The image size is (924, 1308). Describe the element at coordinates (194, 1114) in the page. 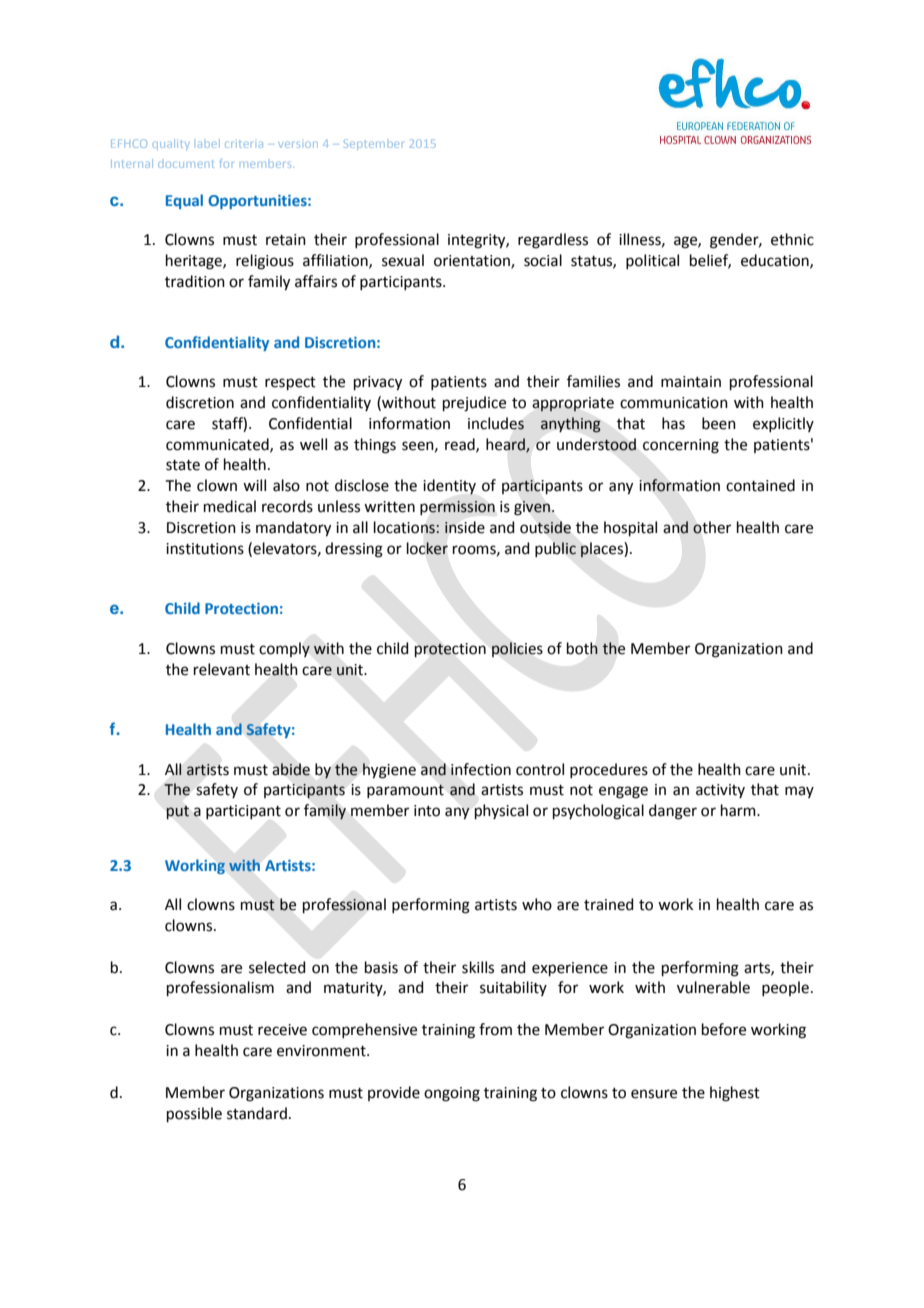

I see `possible` at that location.
